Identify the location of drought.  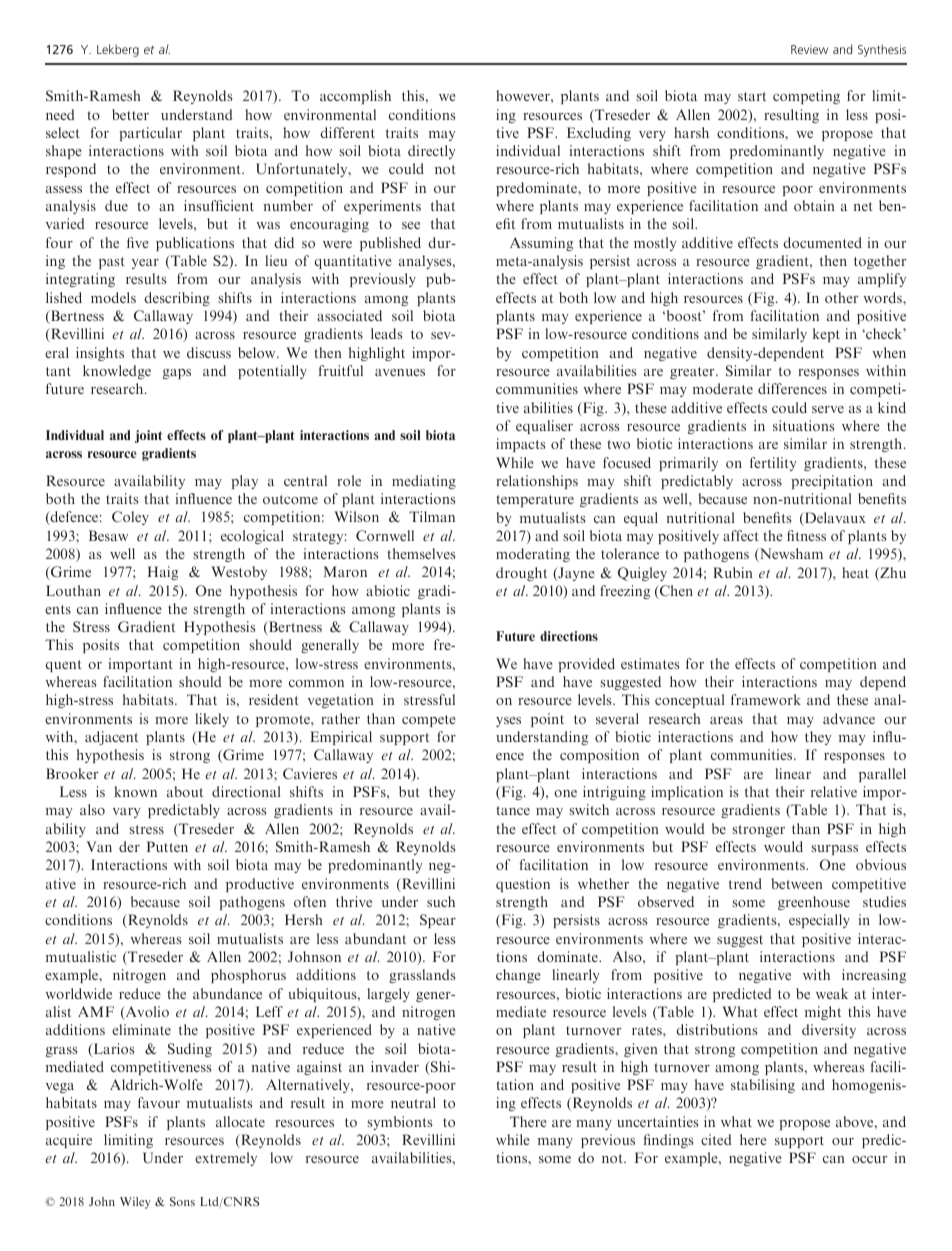
(521, 574).
